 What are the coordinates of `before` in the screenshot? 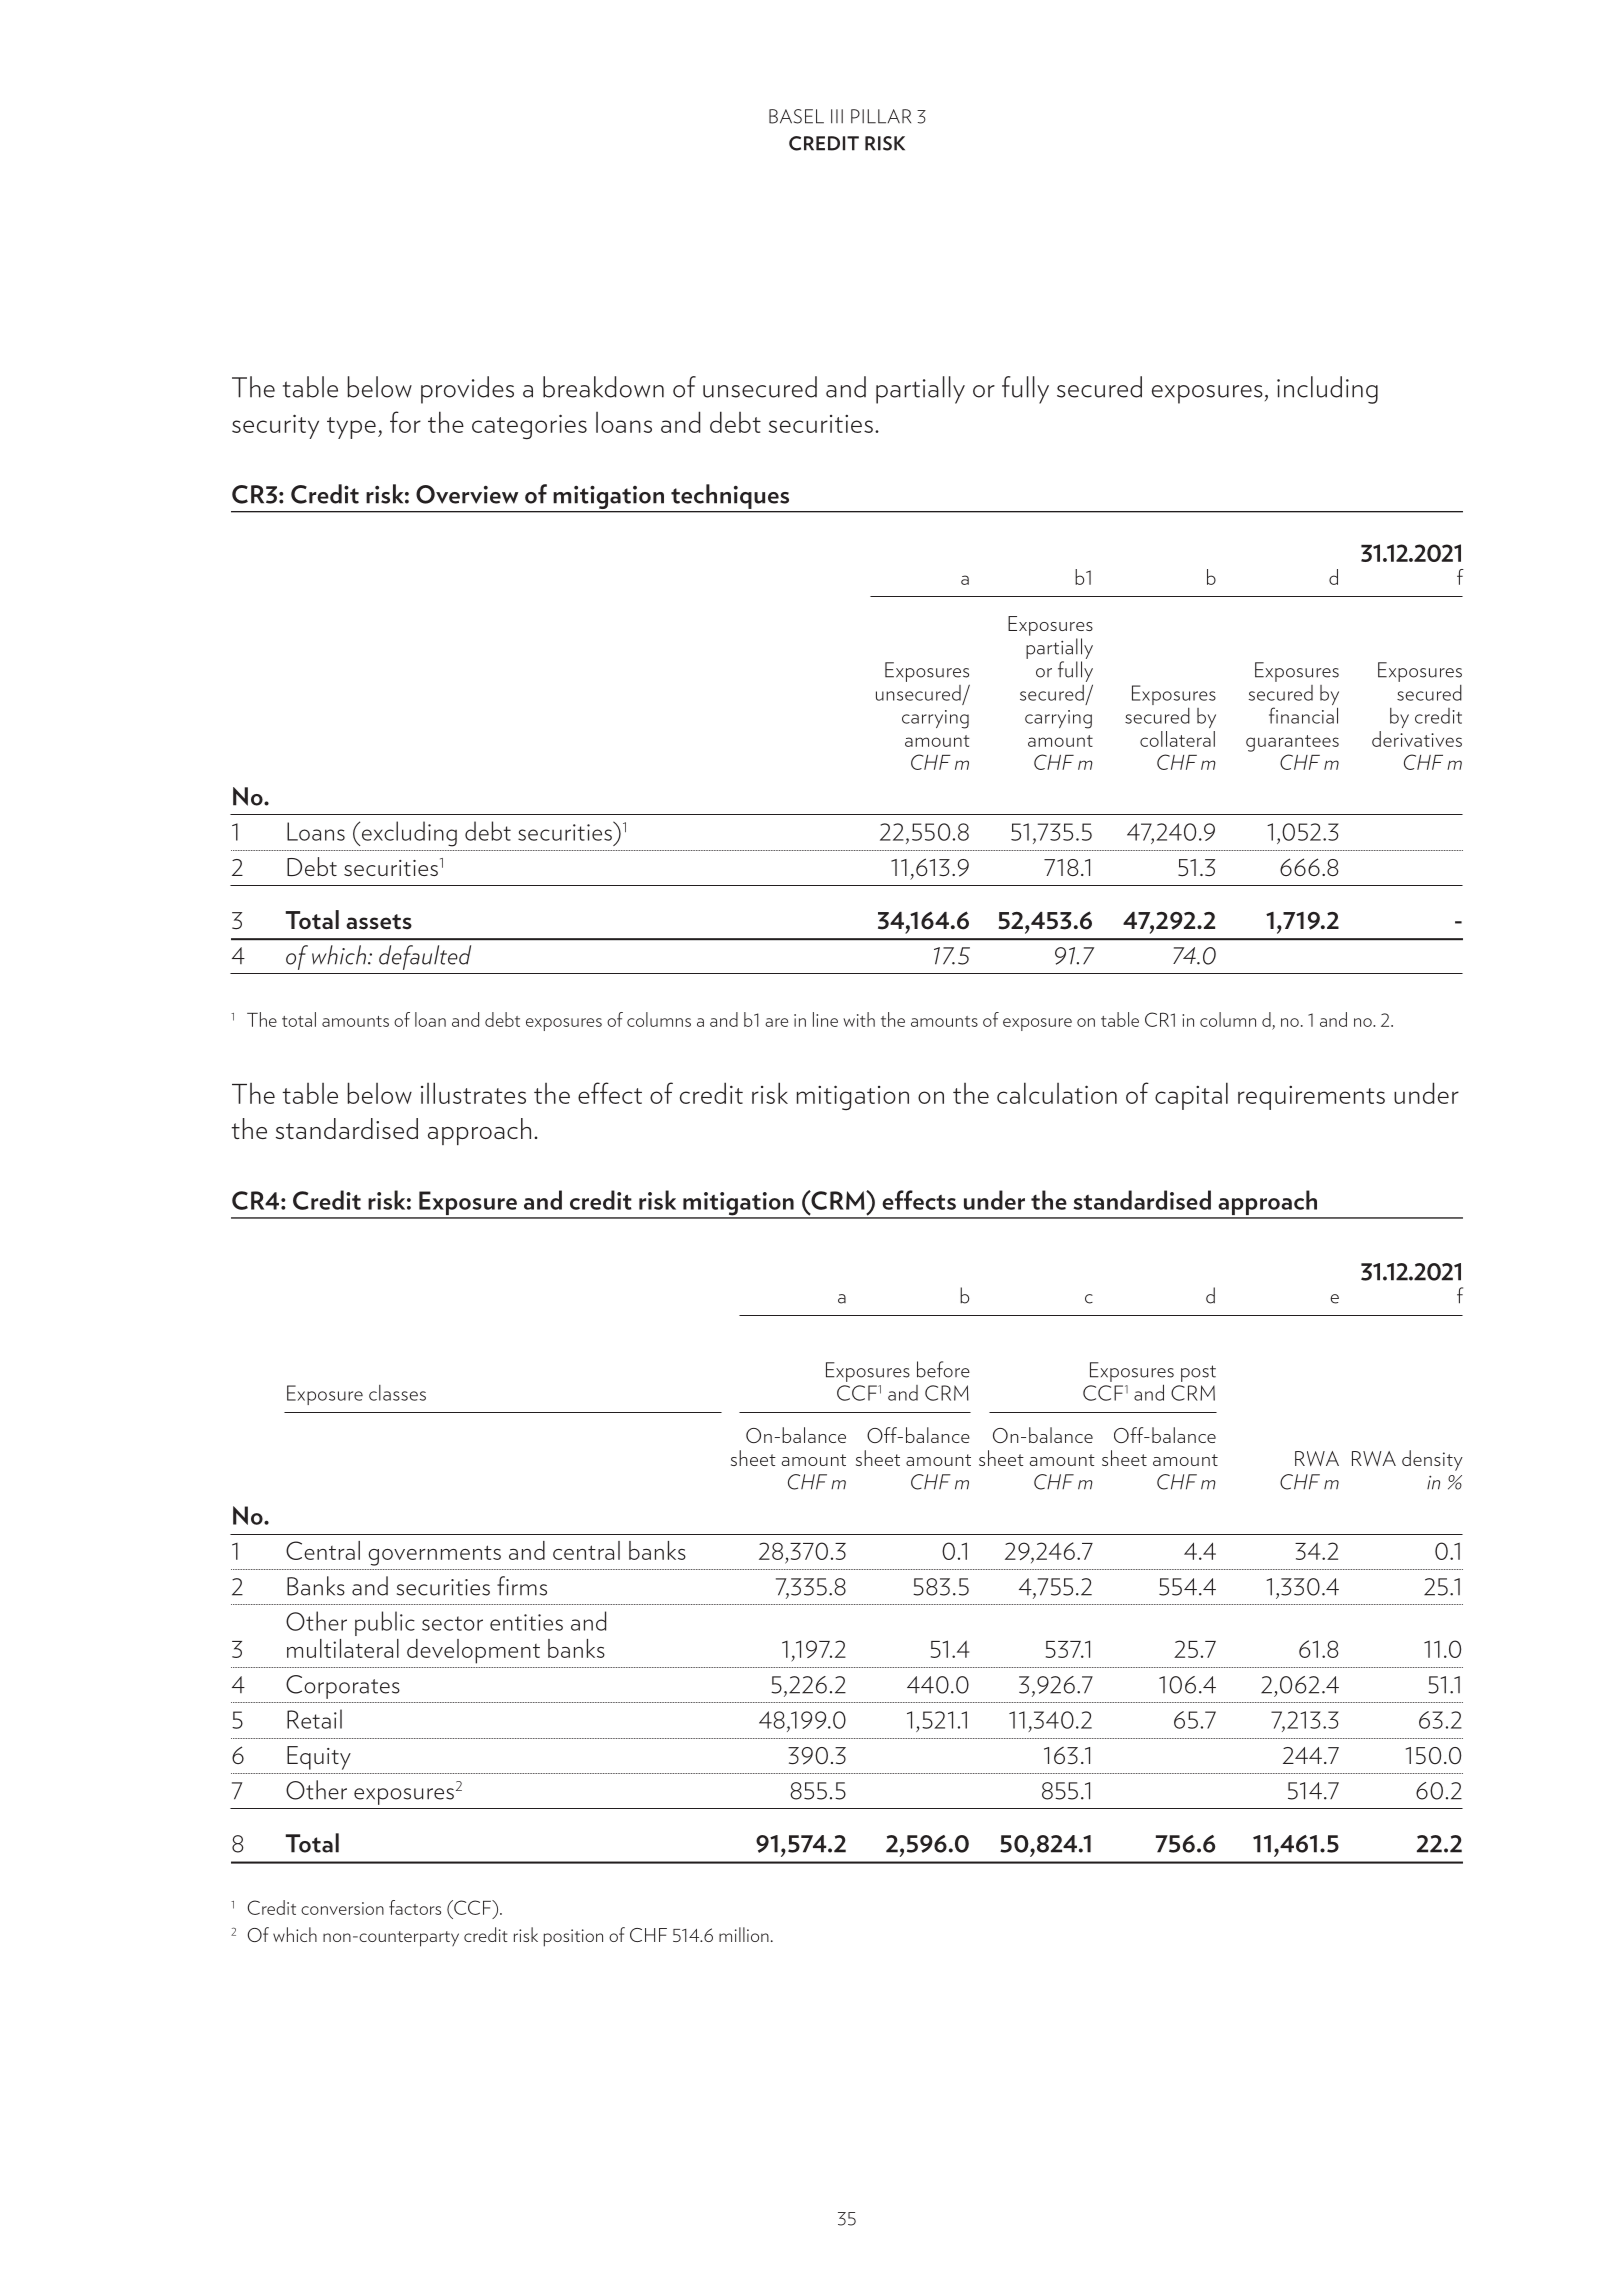 It's located at (943, 1369).
